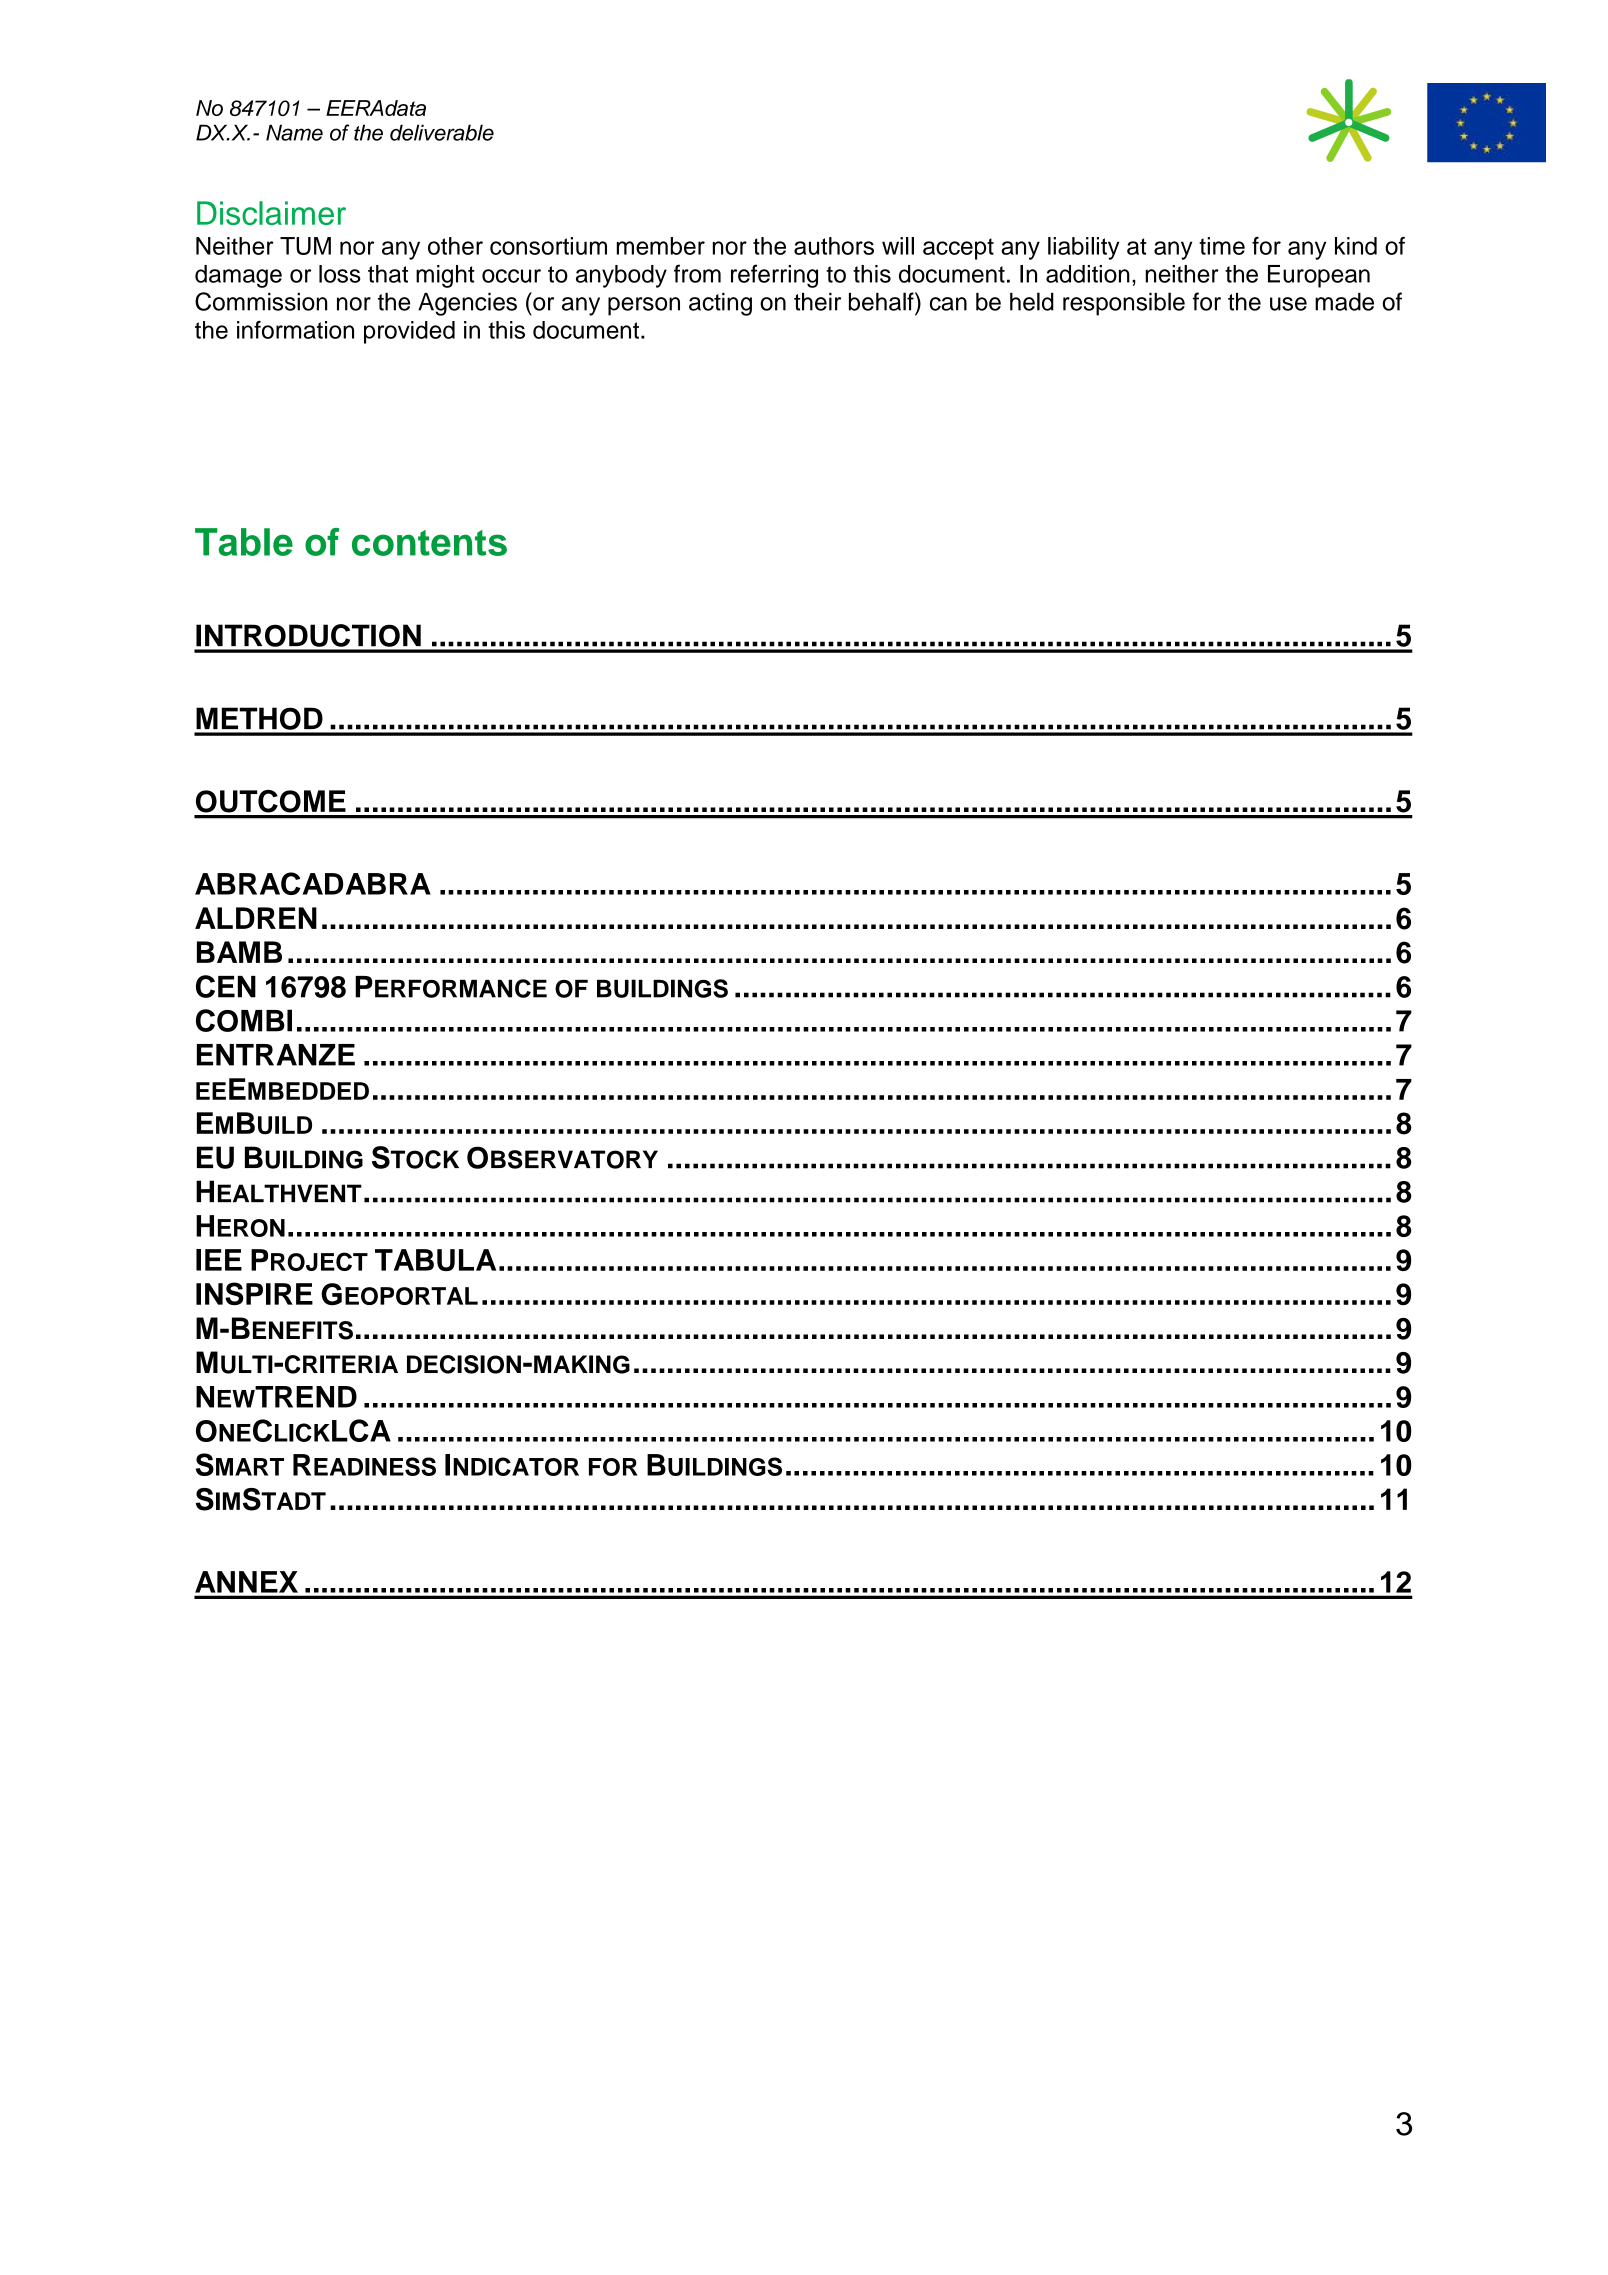 The height and width of the image is (2275, 1608). What do you see at coordinates (1222, 246) in the image?
I see `time` at bounding box center [1222, 246].
